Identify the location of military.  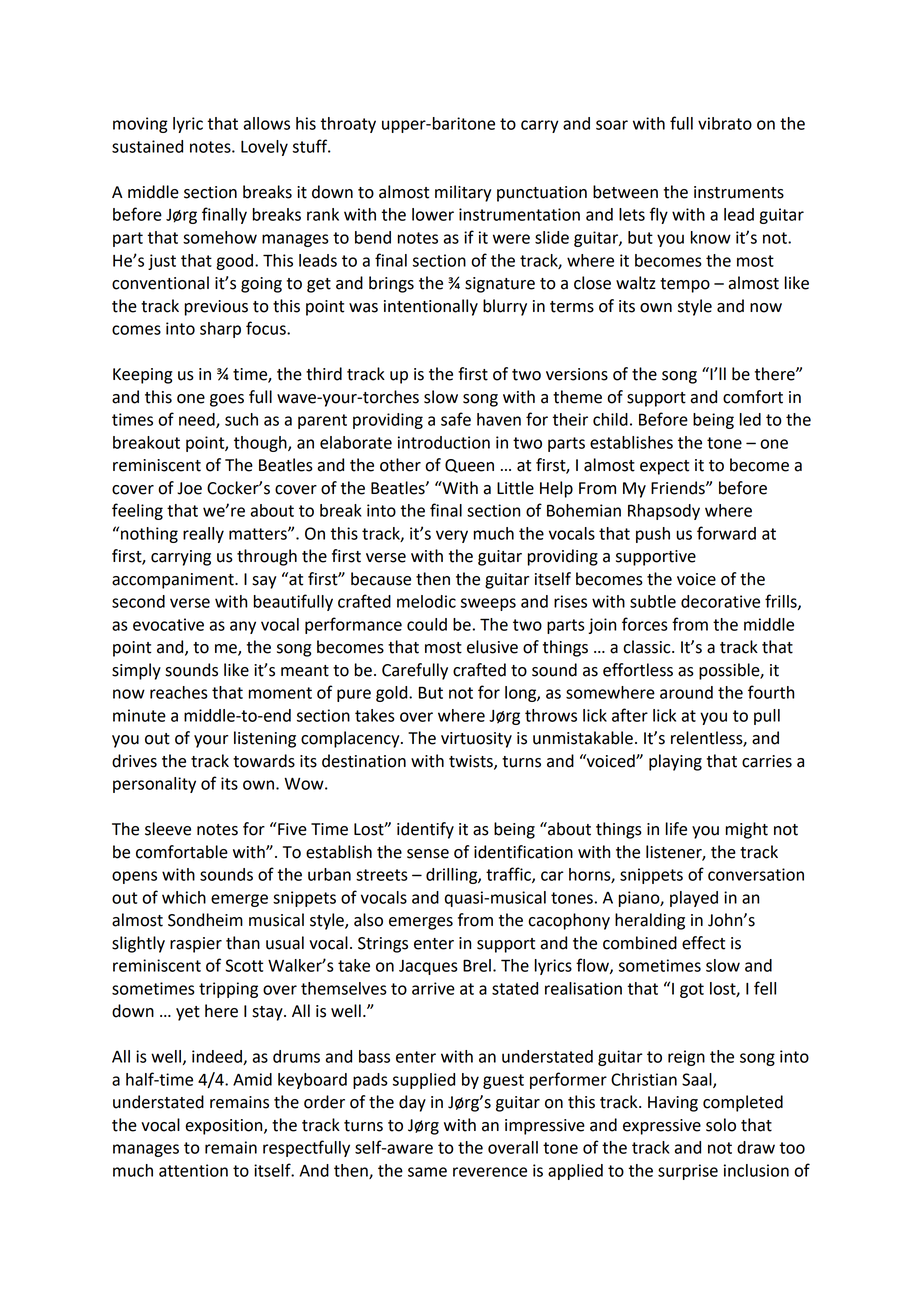
(463, 193).
